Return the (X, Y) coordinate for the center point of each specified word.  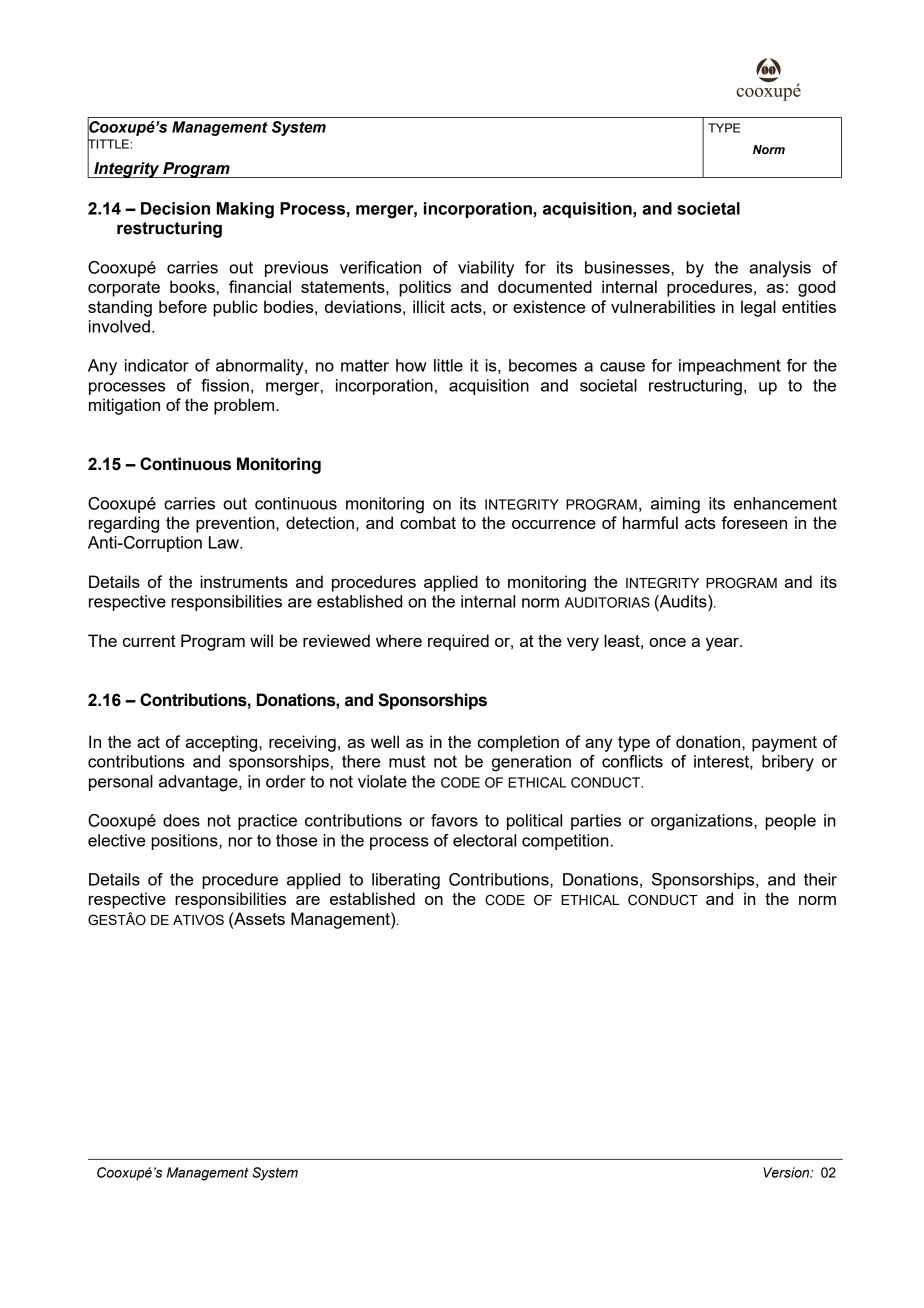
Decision (175, 208)
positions (185, 842)
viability (486, 269)
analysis (780, 269)
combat (428, 522)
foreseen (754, 522)
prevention (236, 524)
